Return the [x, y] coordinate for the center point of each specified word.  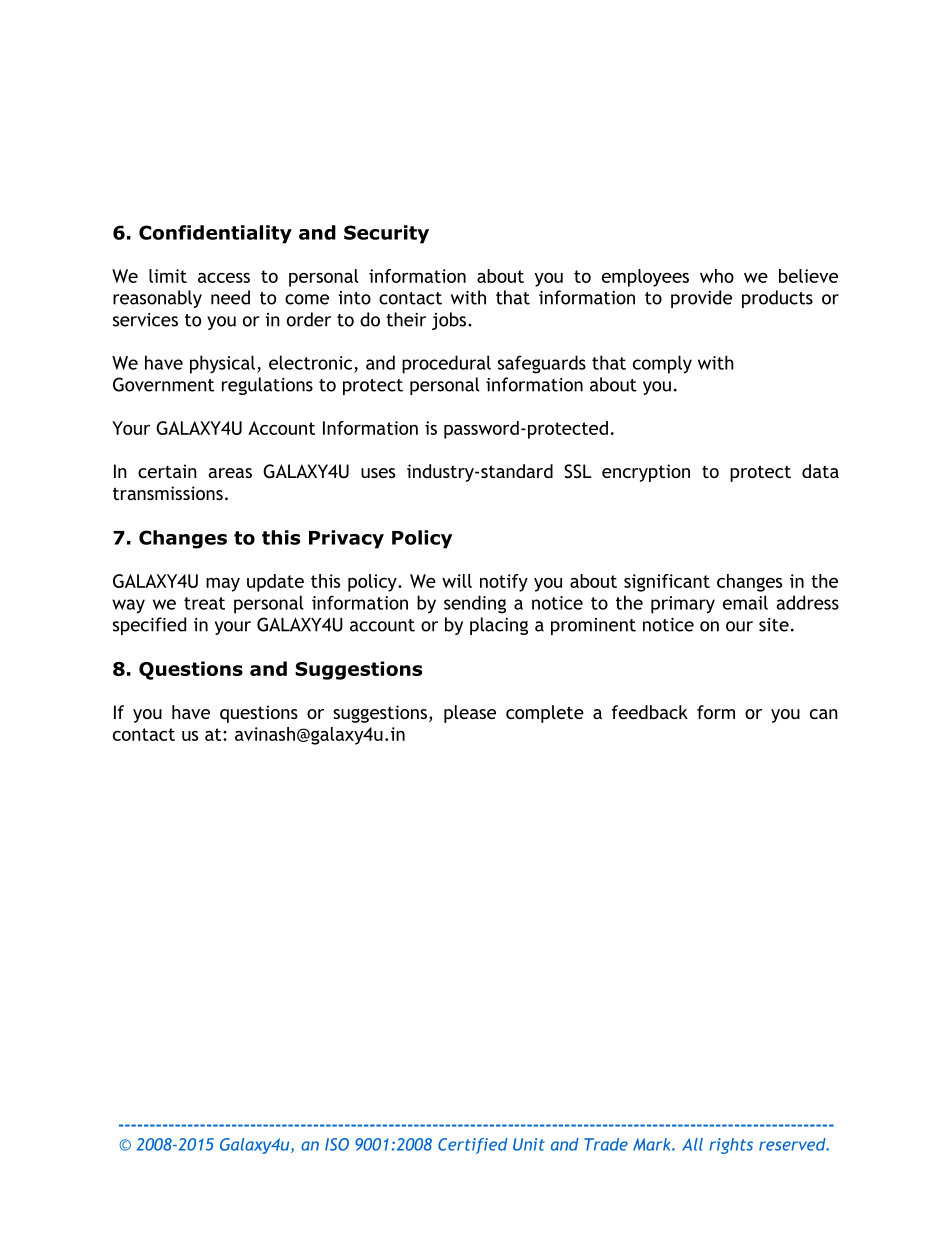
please [470, 714]
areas [230, 473]
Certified [473, 1146]
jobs [450, 321]
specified [149, 626]
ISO [337, 1144]
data [820, 471]
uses [378, 473]
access [224, 278]
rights [731, 1146]
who [717, 276]
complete [545, 714]
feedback [650, 712]
